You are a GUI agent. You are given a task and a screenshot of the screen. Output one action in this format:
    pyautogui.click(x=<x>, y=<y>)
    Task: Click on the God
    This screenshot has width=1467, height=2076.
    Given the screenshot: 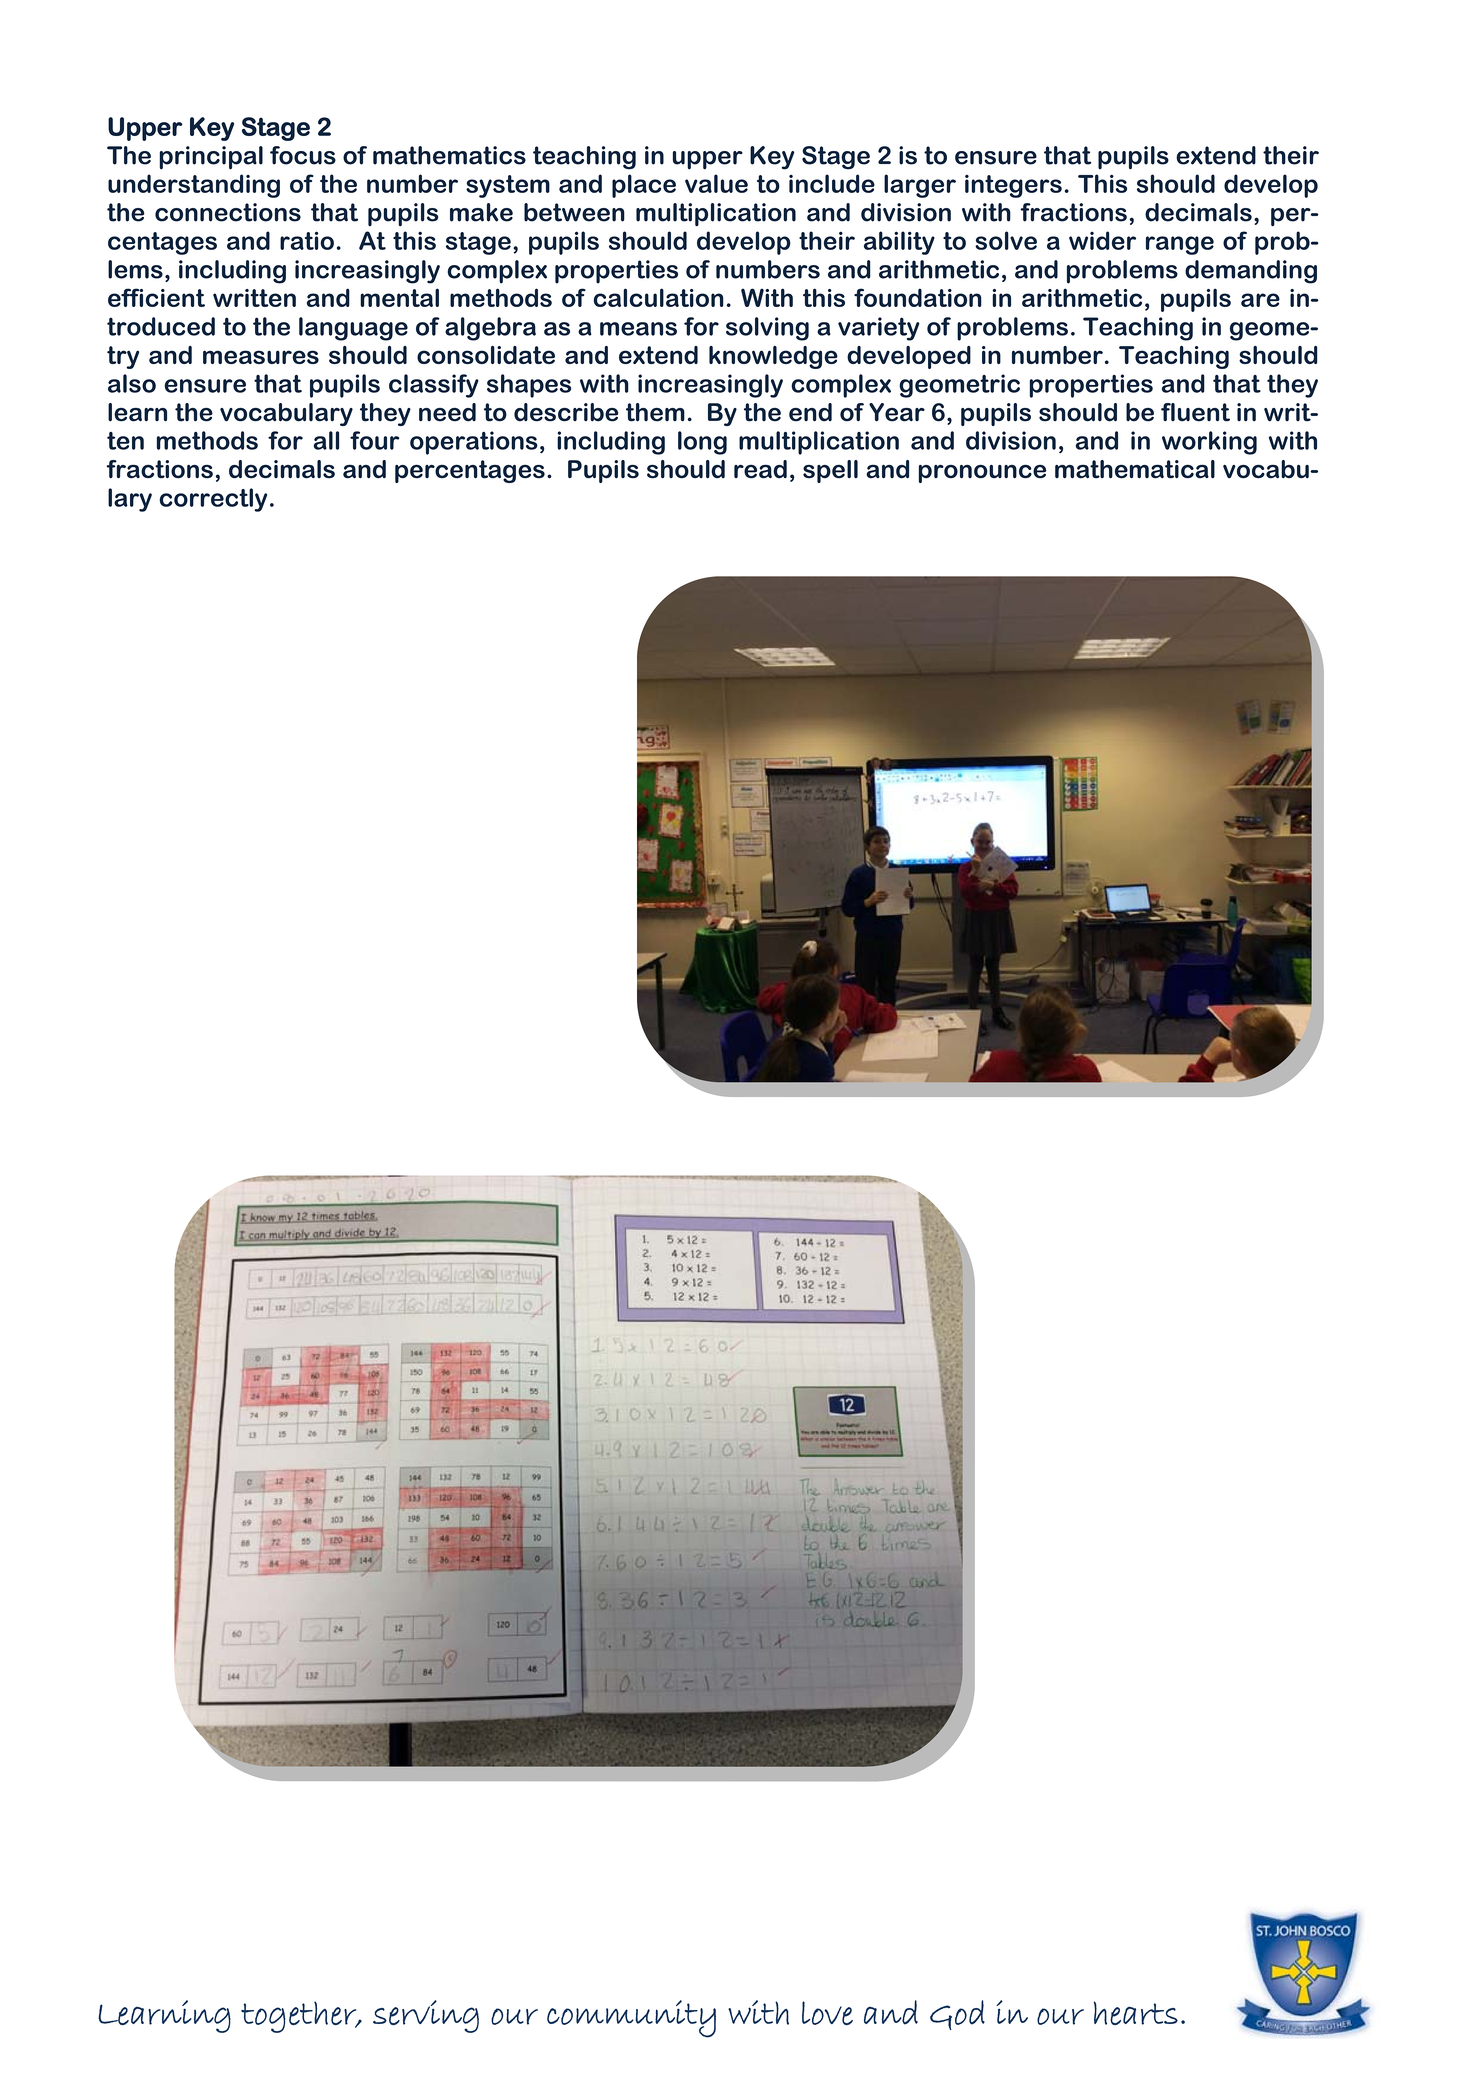 What is the action you would take?
    pyautogui.click(x=957, y=2015)
